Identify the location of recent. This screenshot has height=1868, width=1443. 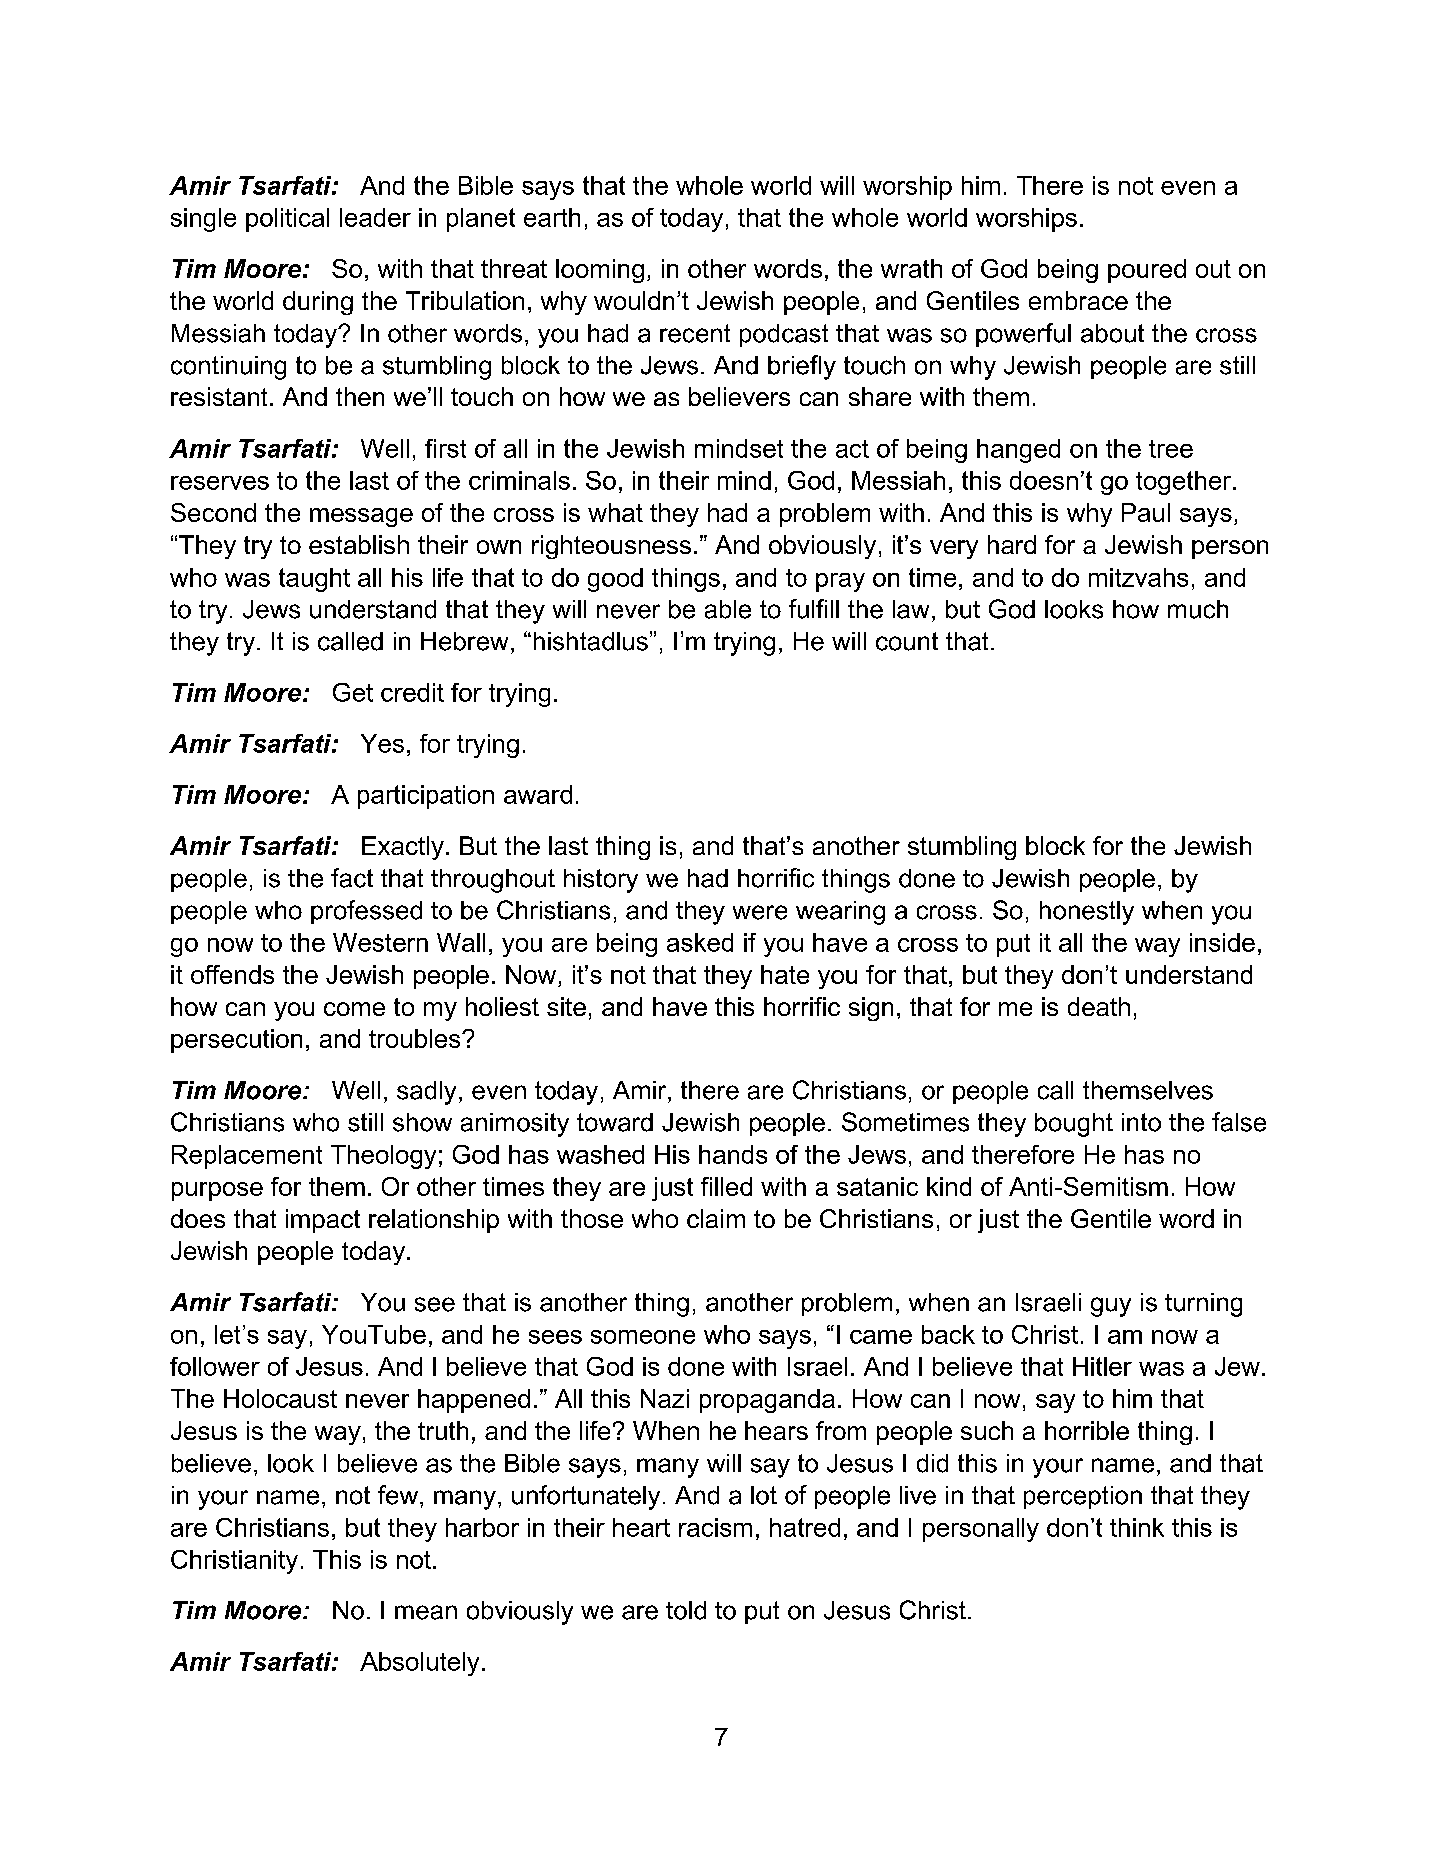
(695, 333).
